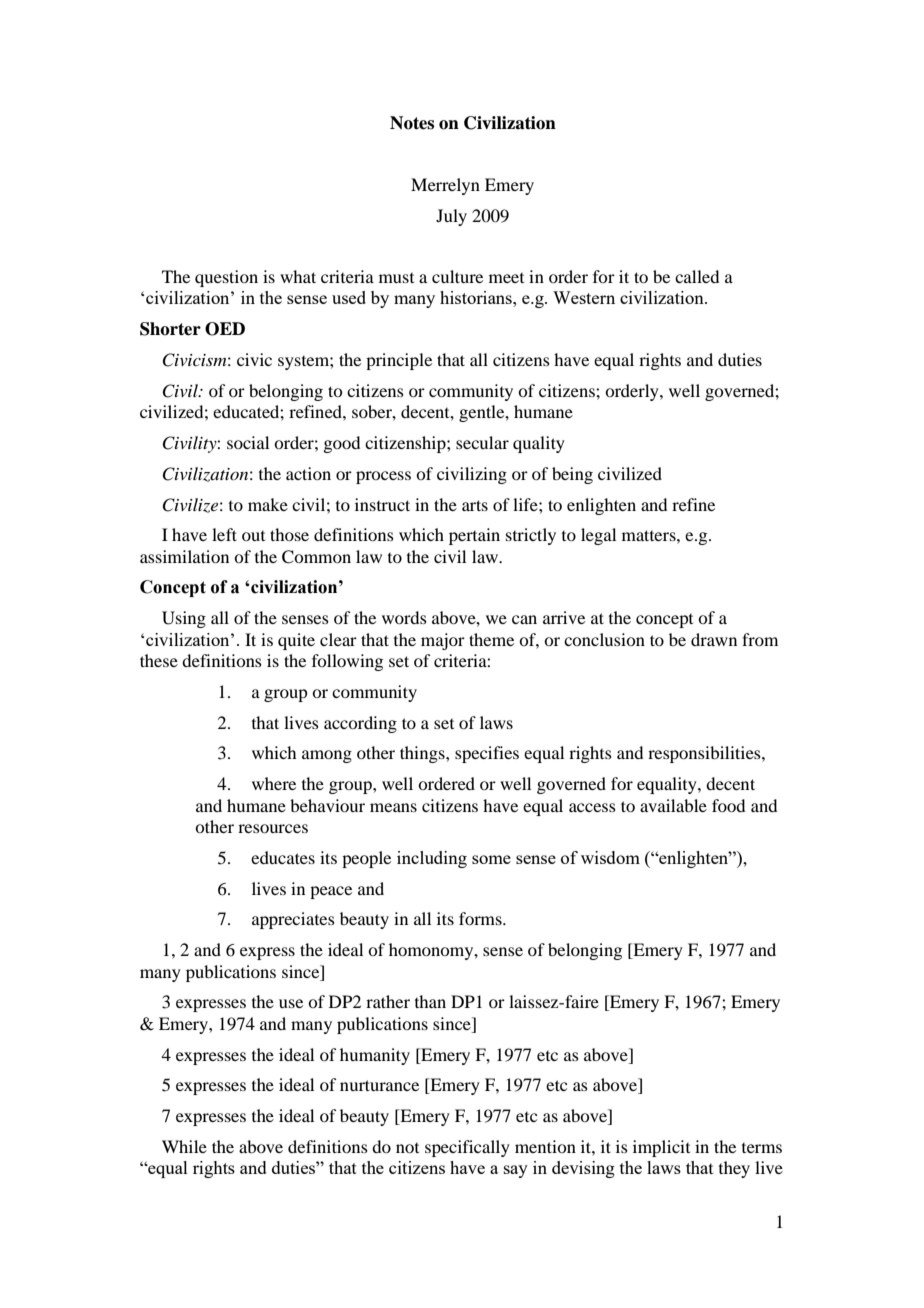 The width and height of the screenshot is (924, 1308). I want to click on Notes, so click(412, 123).
